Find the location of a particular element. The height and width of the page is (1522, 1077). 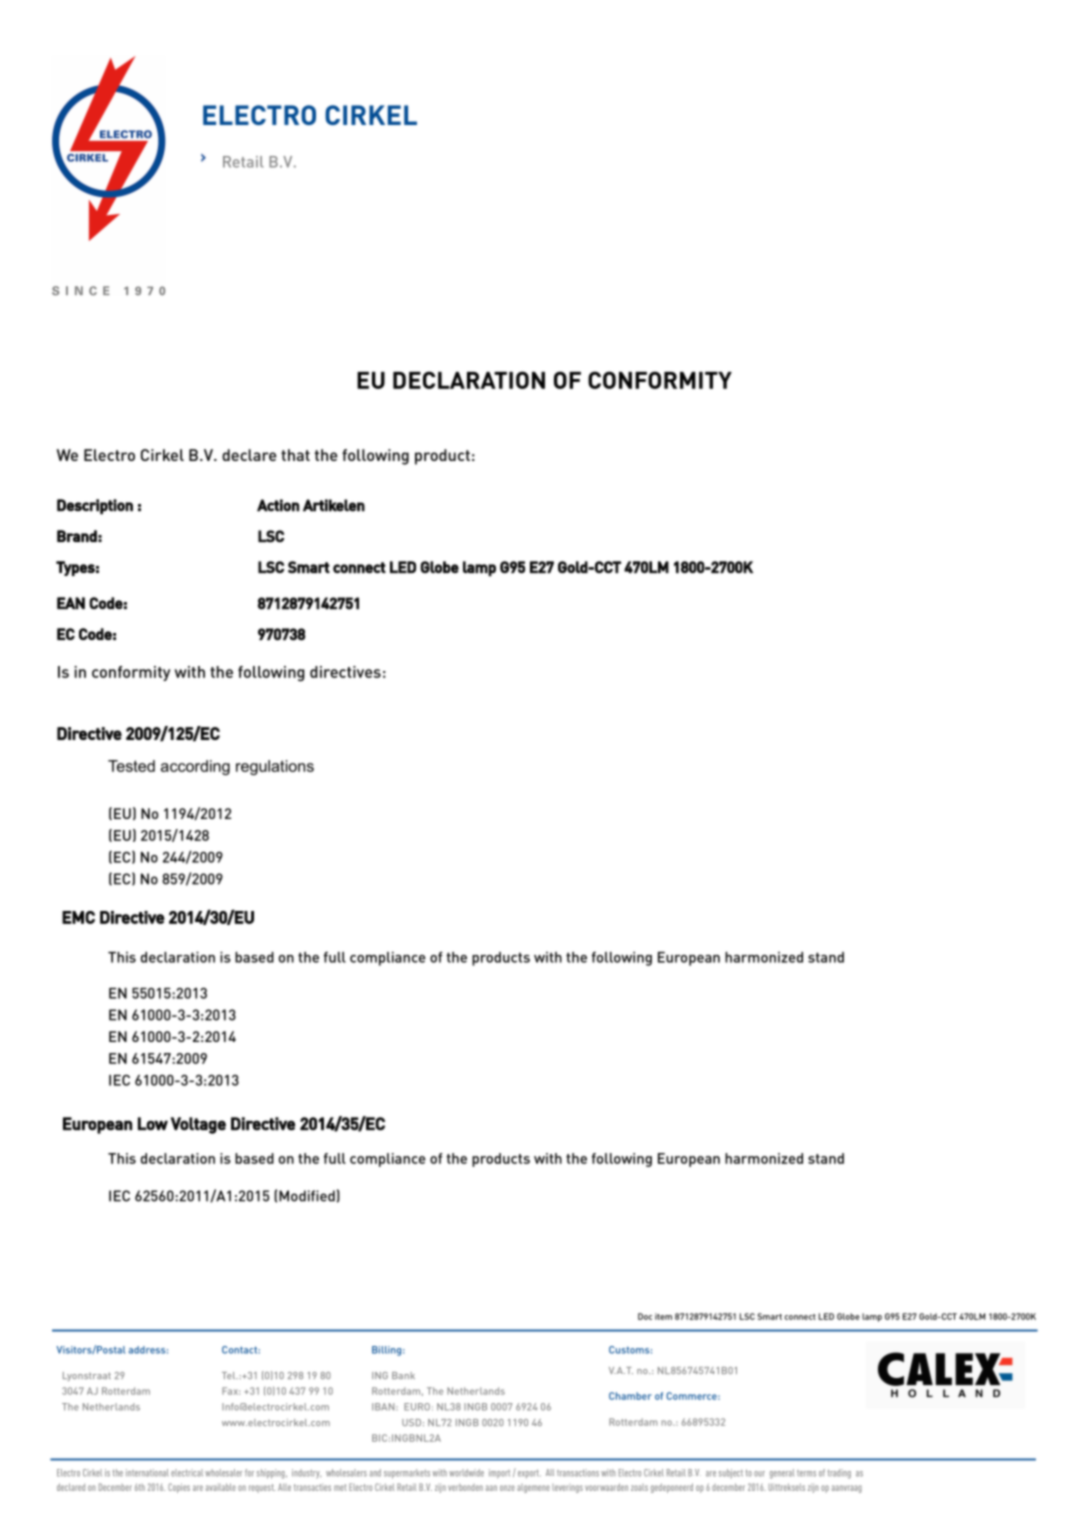

electrical is located at coordinates (187, 1473).
